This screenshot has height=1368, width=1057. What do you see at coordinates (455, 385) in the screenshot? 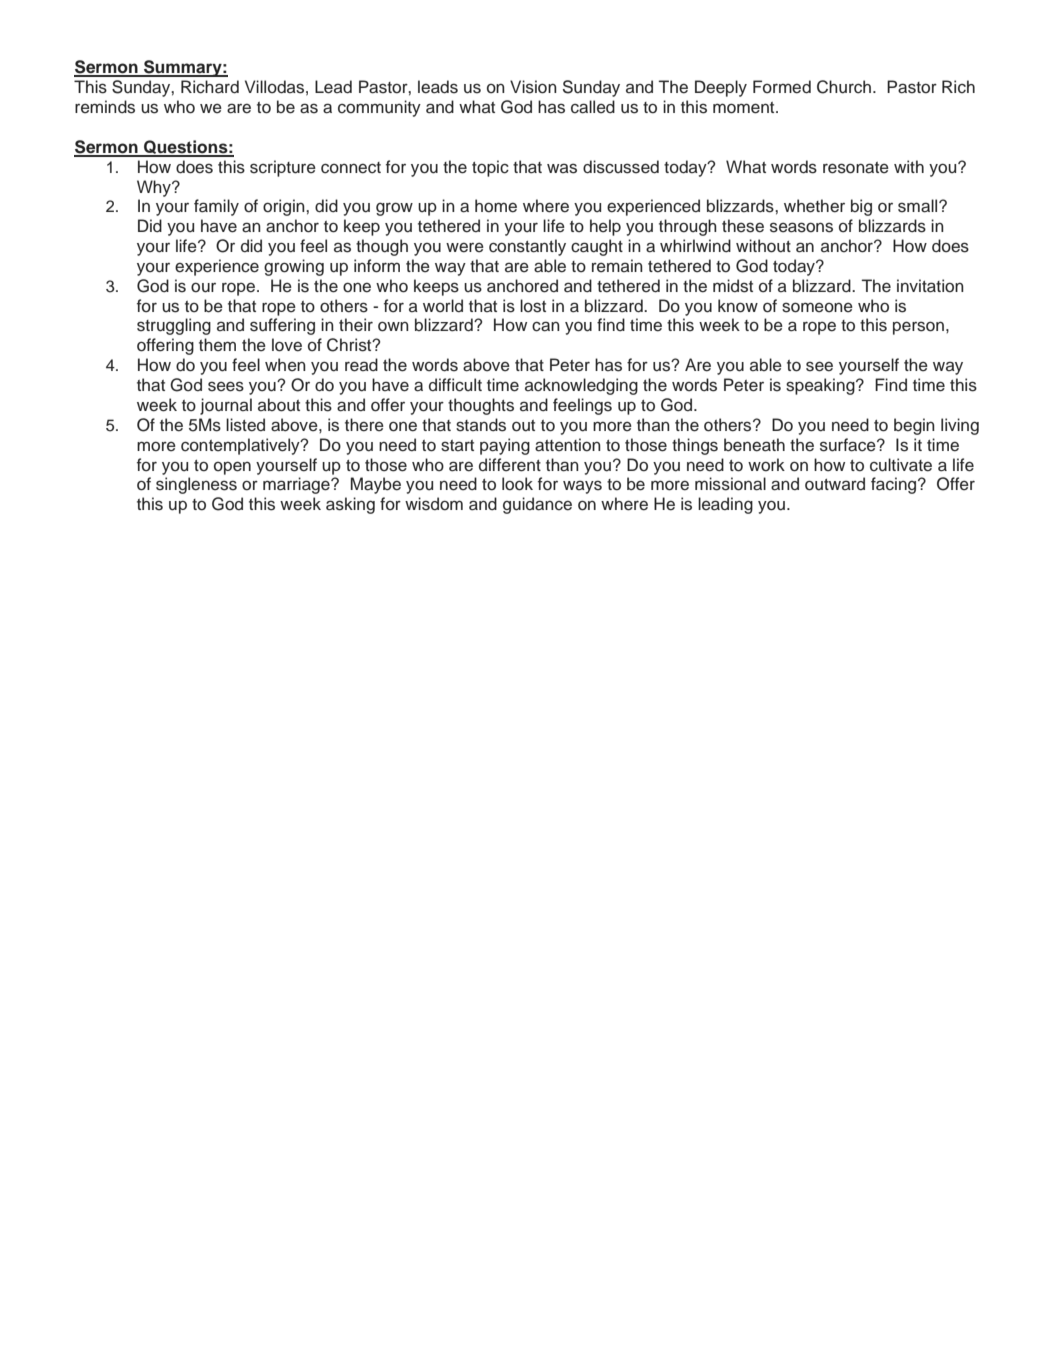
I see `difficult` at bounding box center [455, 385].
